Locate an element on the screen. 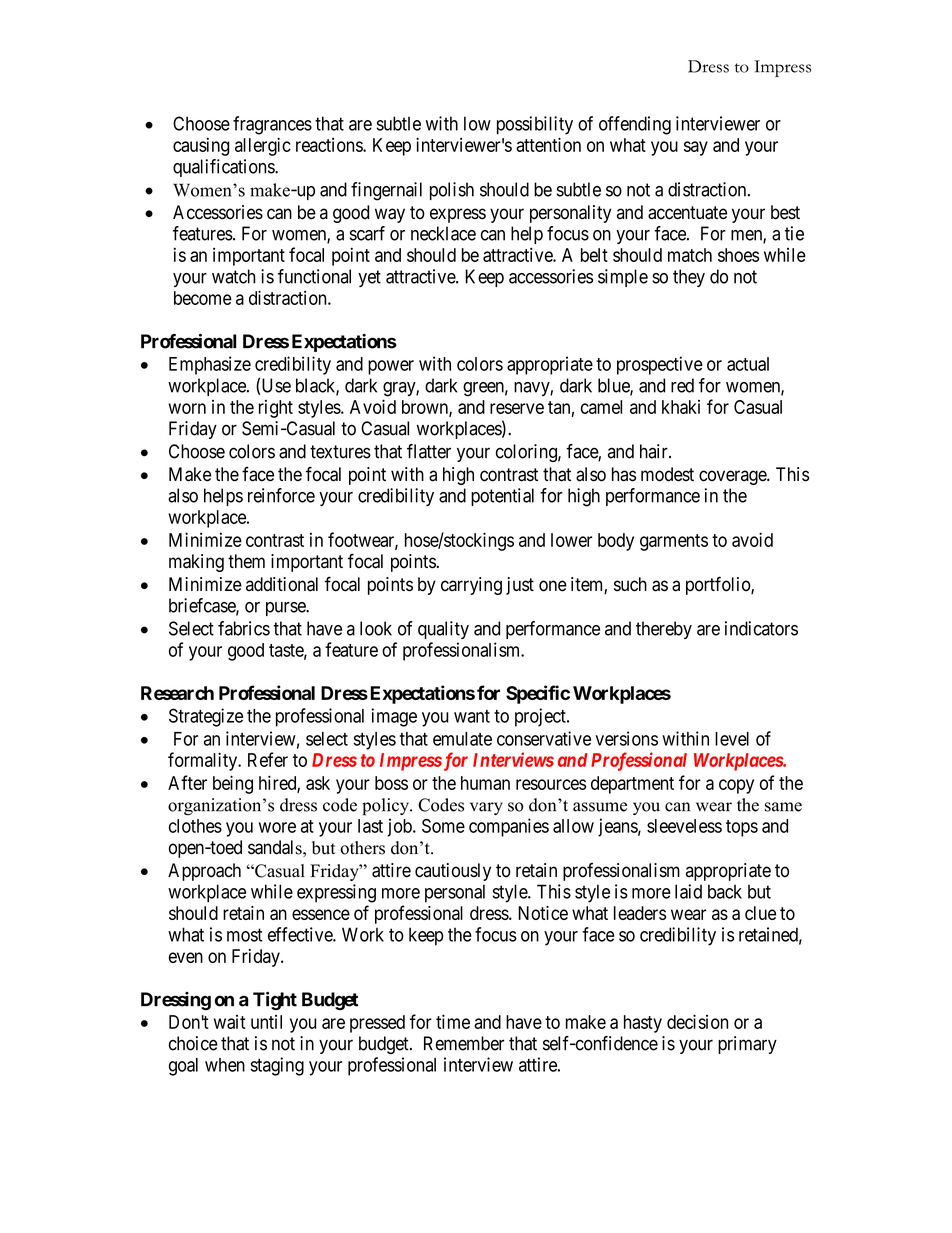  reserve is located at coordinates (517, 408).
